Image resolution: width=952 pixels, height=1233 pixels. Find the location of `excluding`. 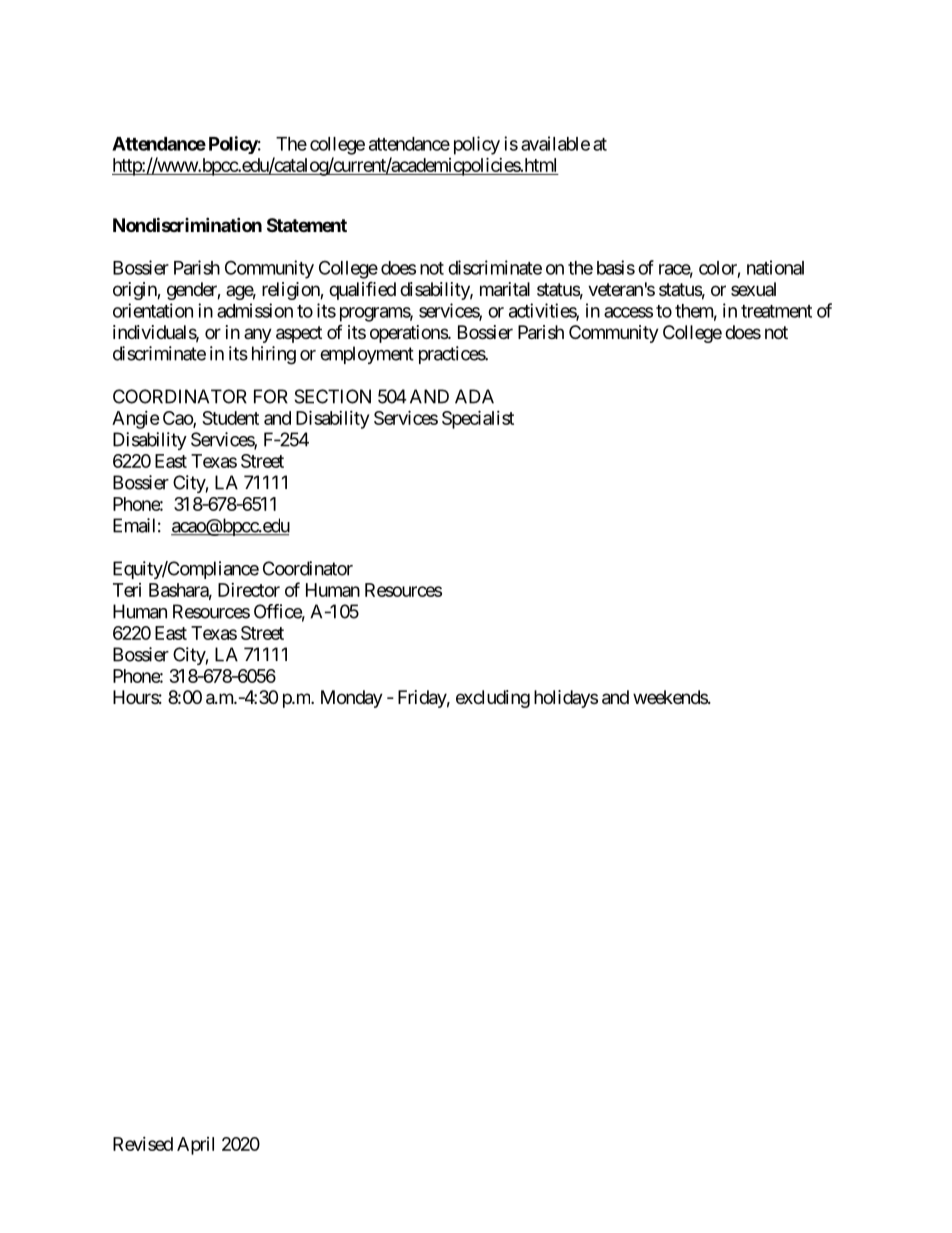

excluding is located at coordinates (493, 699).
